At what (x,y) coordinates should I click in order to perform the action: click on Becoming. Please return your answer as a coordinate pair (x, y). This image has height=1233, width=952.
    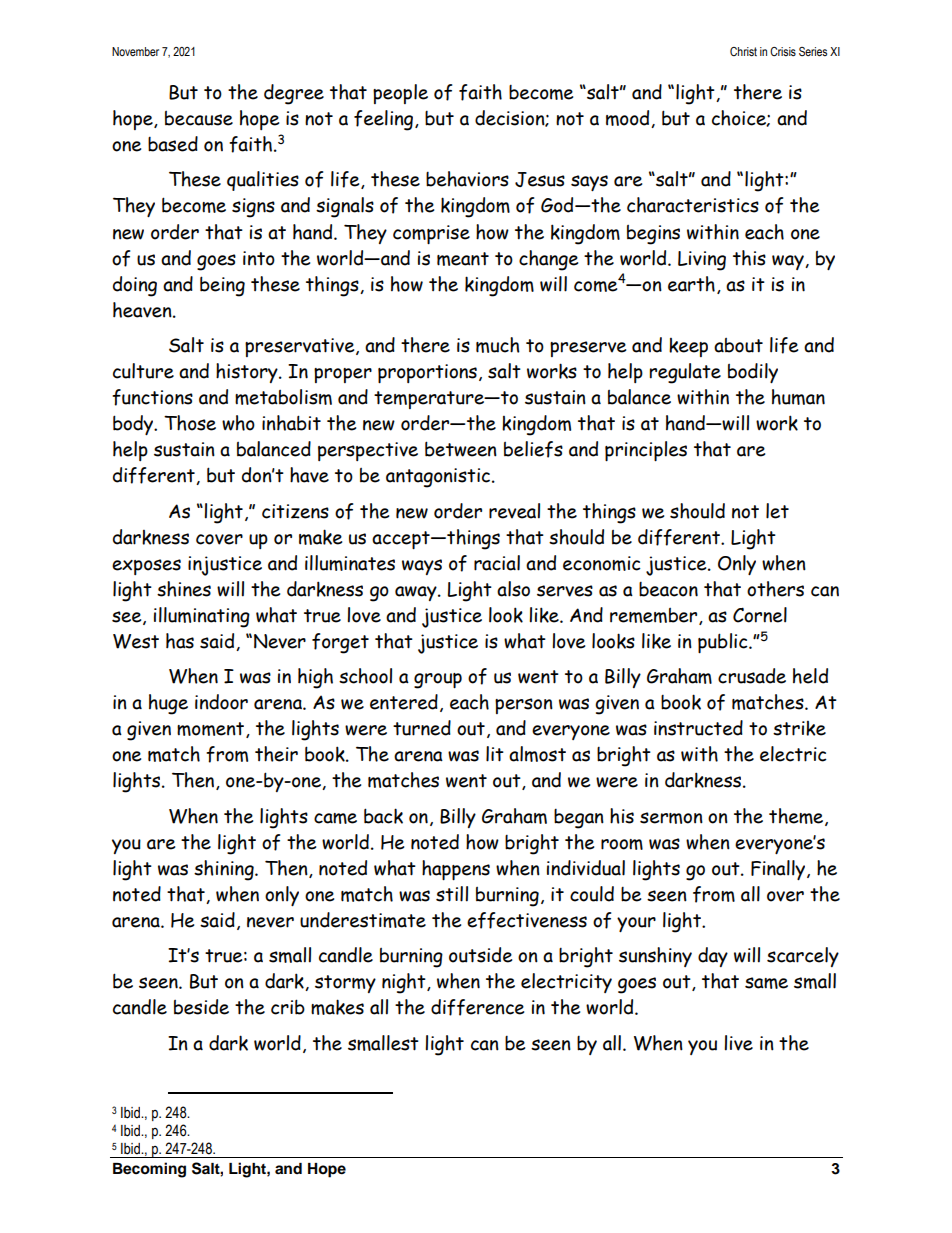
    Looking at the image, I should click on (149, 1170).
